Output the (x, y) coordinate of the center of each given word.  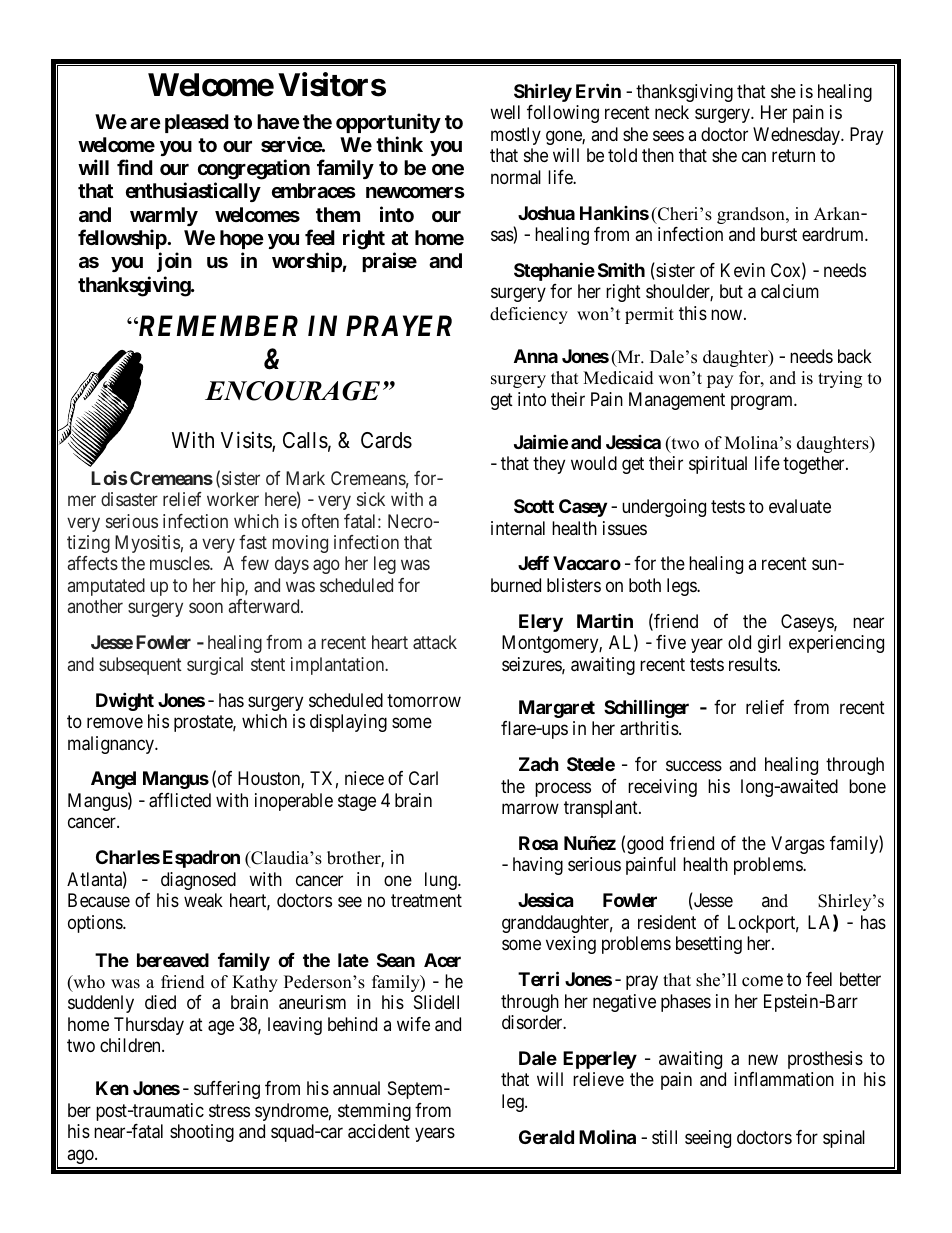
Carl (423, 778)
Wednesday (798, 136)
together (815, 465)
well (505, 112)
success (694, 766)
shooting (202, 1133)
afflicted (180, 800)
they (549, 465)
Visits (247, 441)
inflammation (784, 1079)
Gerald (546, 1137)
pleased (197, 123)
